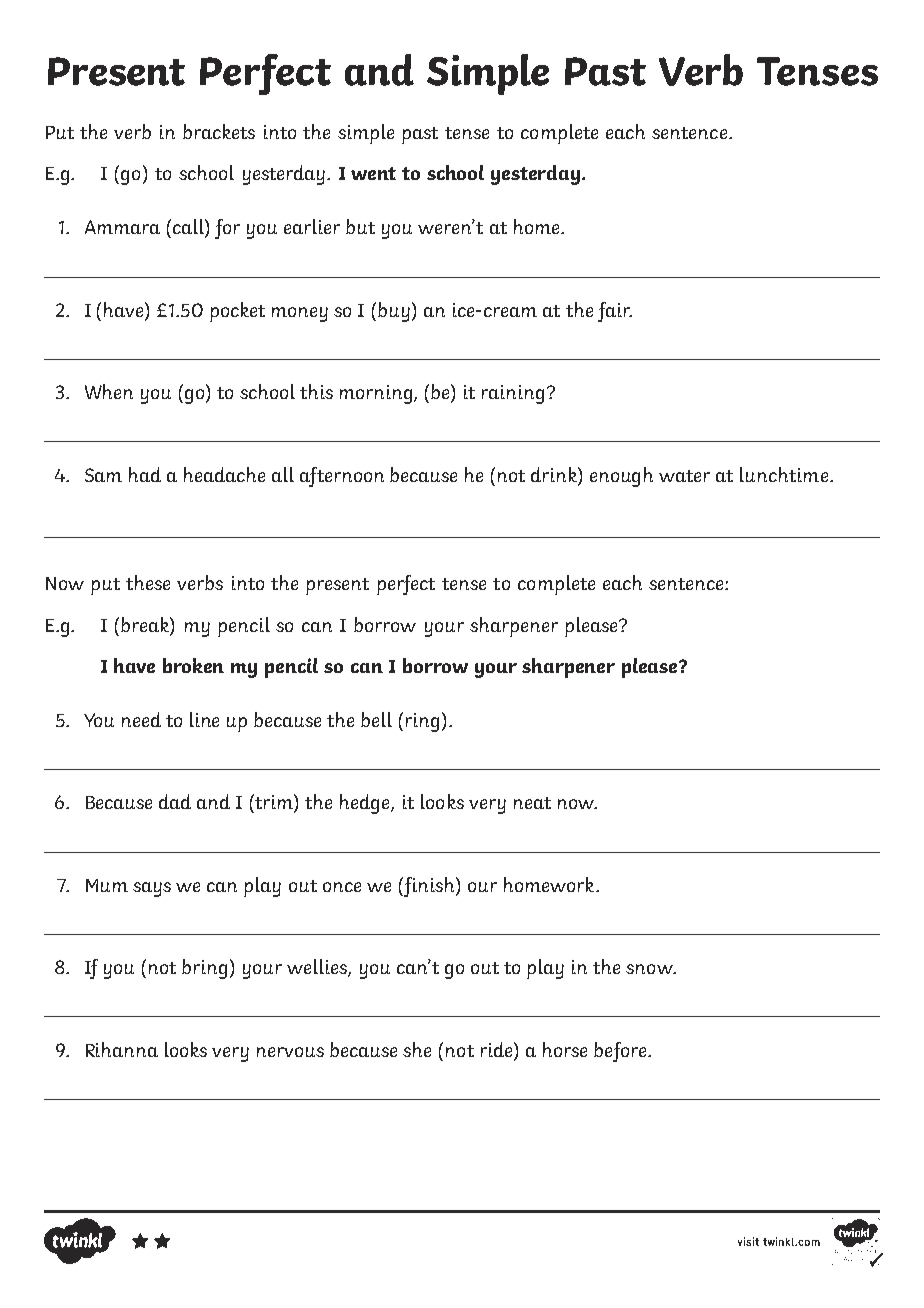 Image resolution: width=924 pixels, height=1308 pixels. I want to click on fair, so click(615, 312).
